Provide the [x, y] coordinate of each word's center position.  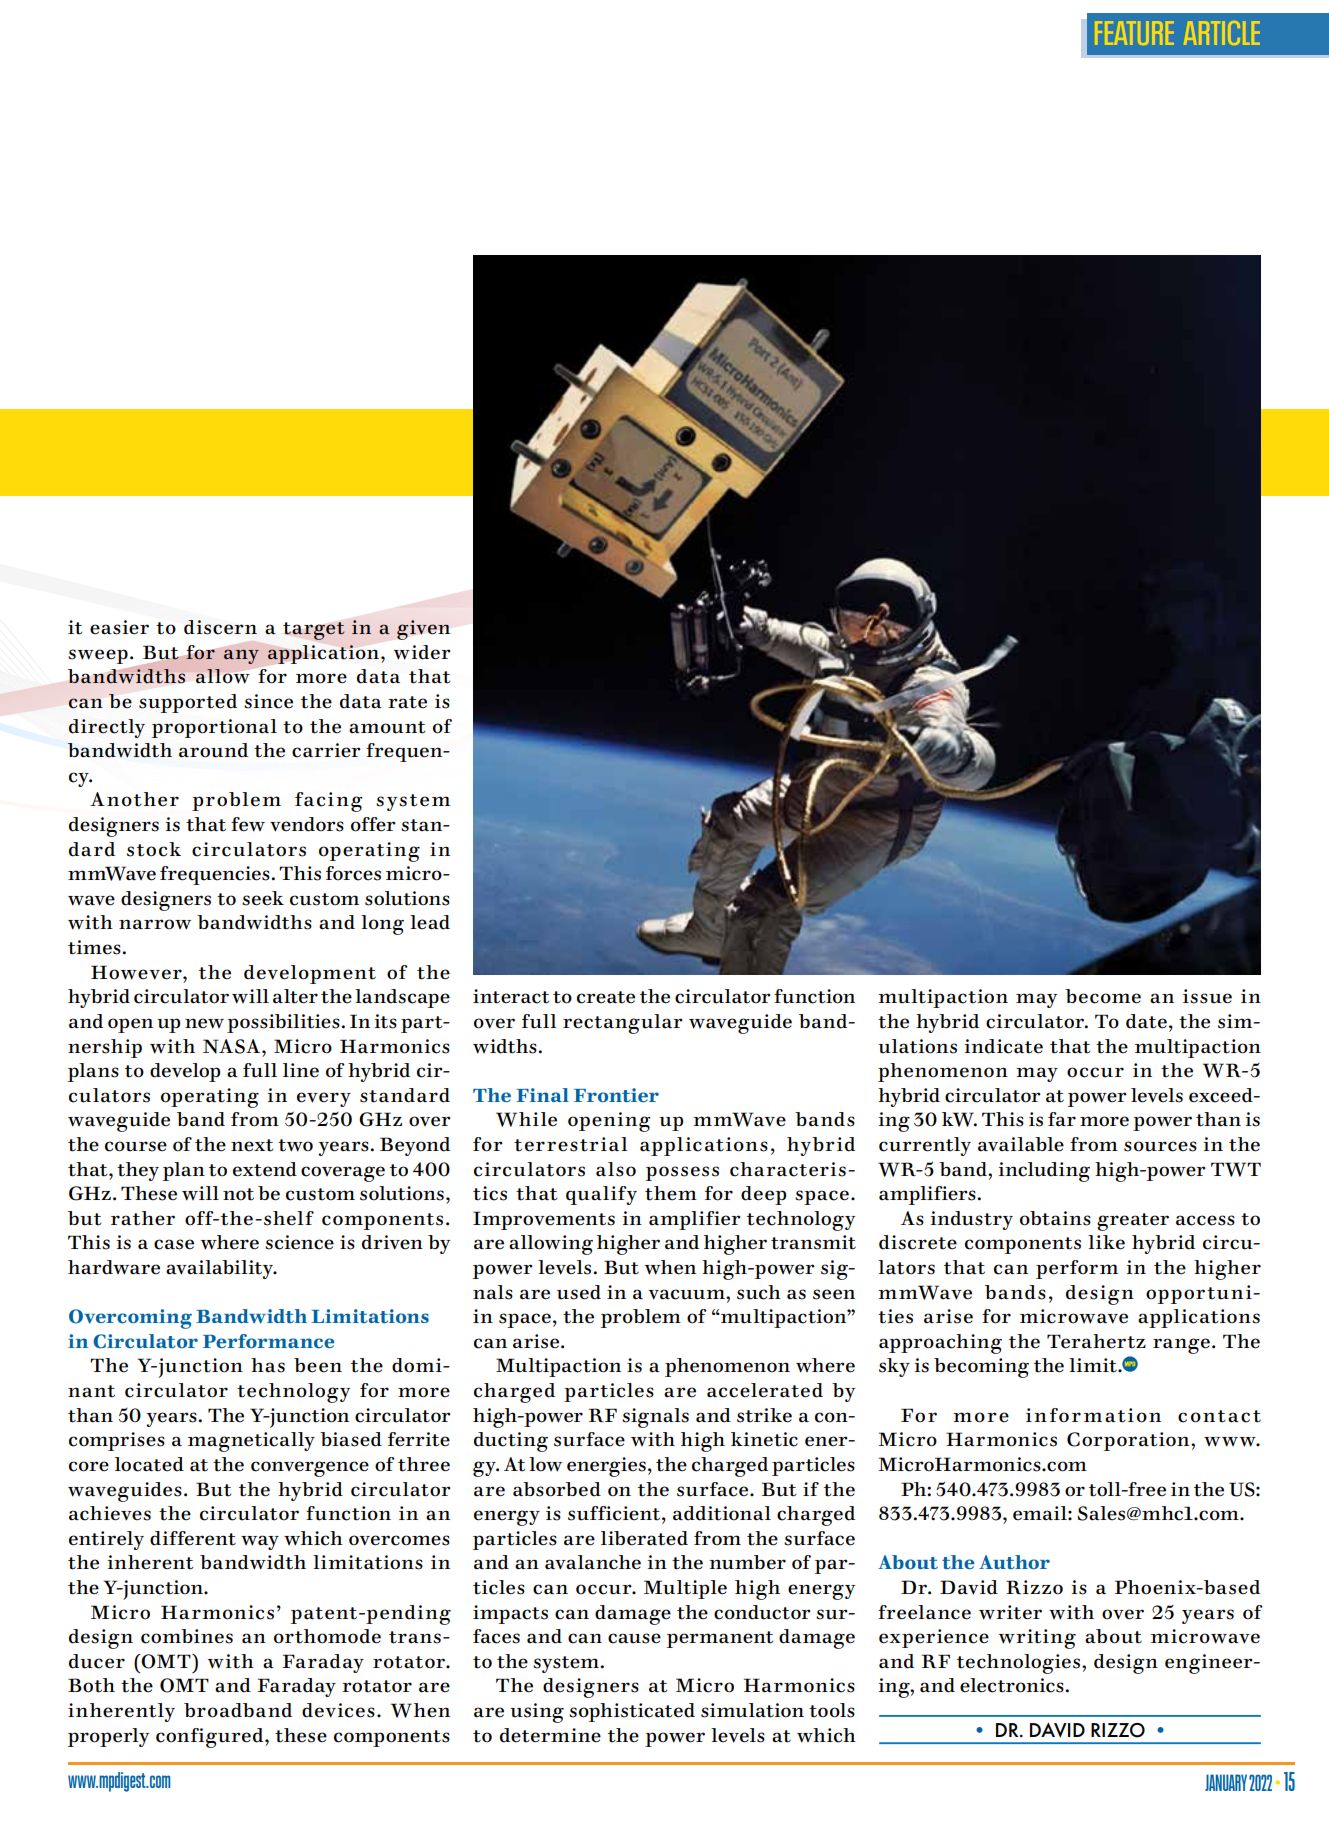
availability [221, 1269]
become [1103, 996]
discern [220, 627]
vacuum [687, 1294]
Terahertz [1096, 1341]
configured [211, 1738]
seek [263, 898]
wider [422, 652]
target [314, 631]
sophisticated [632, 1712]
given [423, 630]
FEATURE [1134, 33]
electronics [1013, 1685]
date [1146, 1021]
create [606, 997]
